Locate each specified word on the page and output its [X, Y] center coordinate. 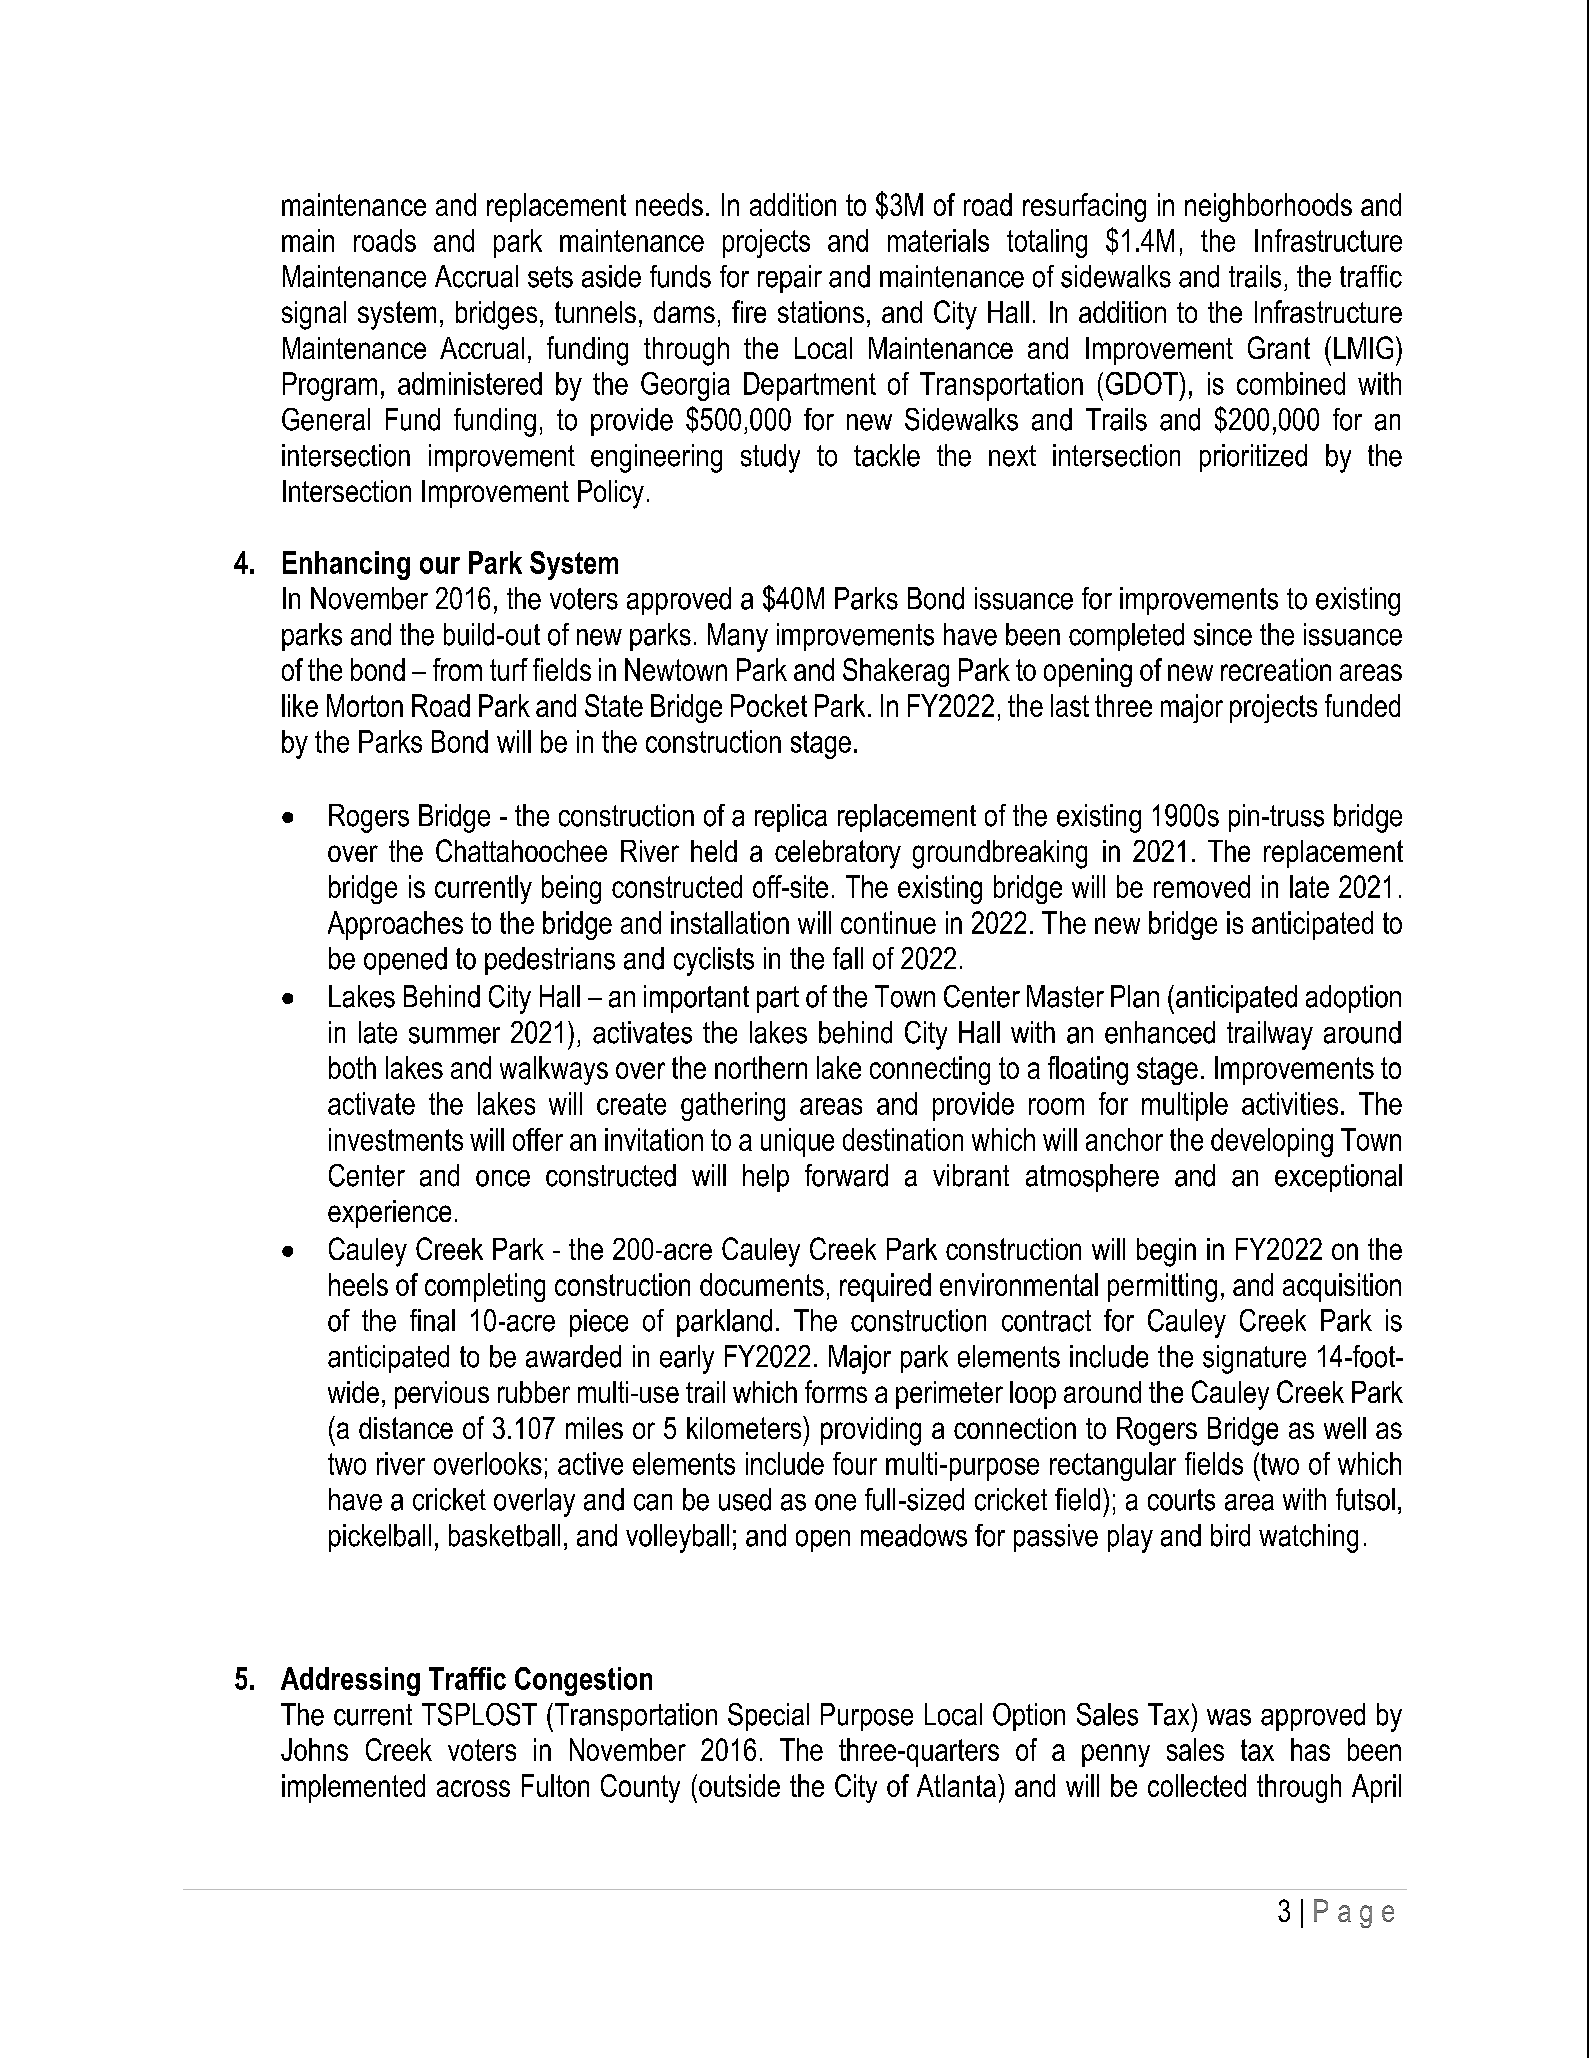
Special [768, 1717]
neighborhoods [1268, 207]
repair [790, 279]
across [473, 1788]
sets [550, 277]
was [1229, 1717]
